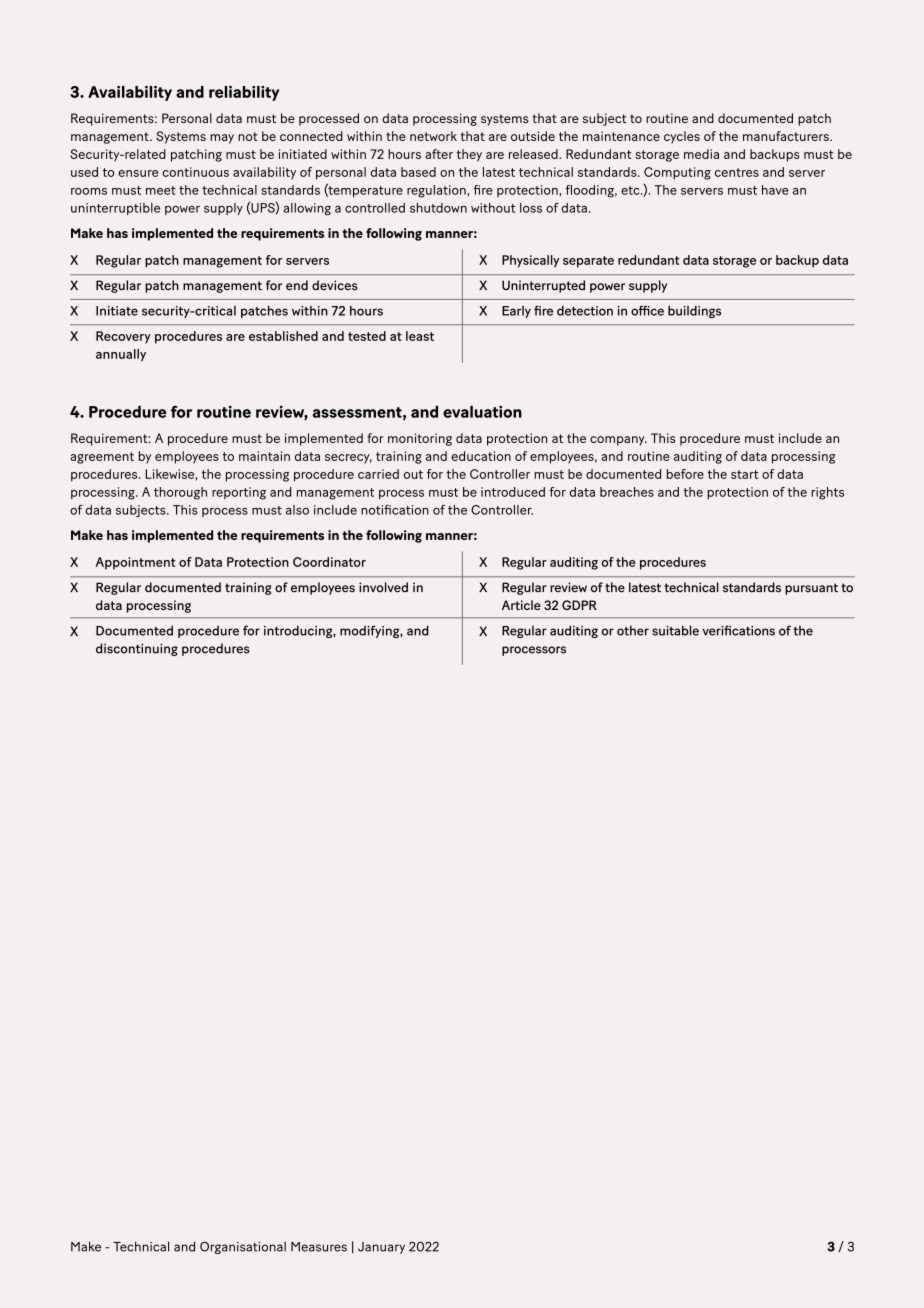 The height and width of the screenshot is (1308, 924). I want to click on media, so click(701, 154).
